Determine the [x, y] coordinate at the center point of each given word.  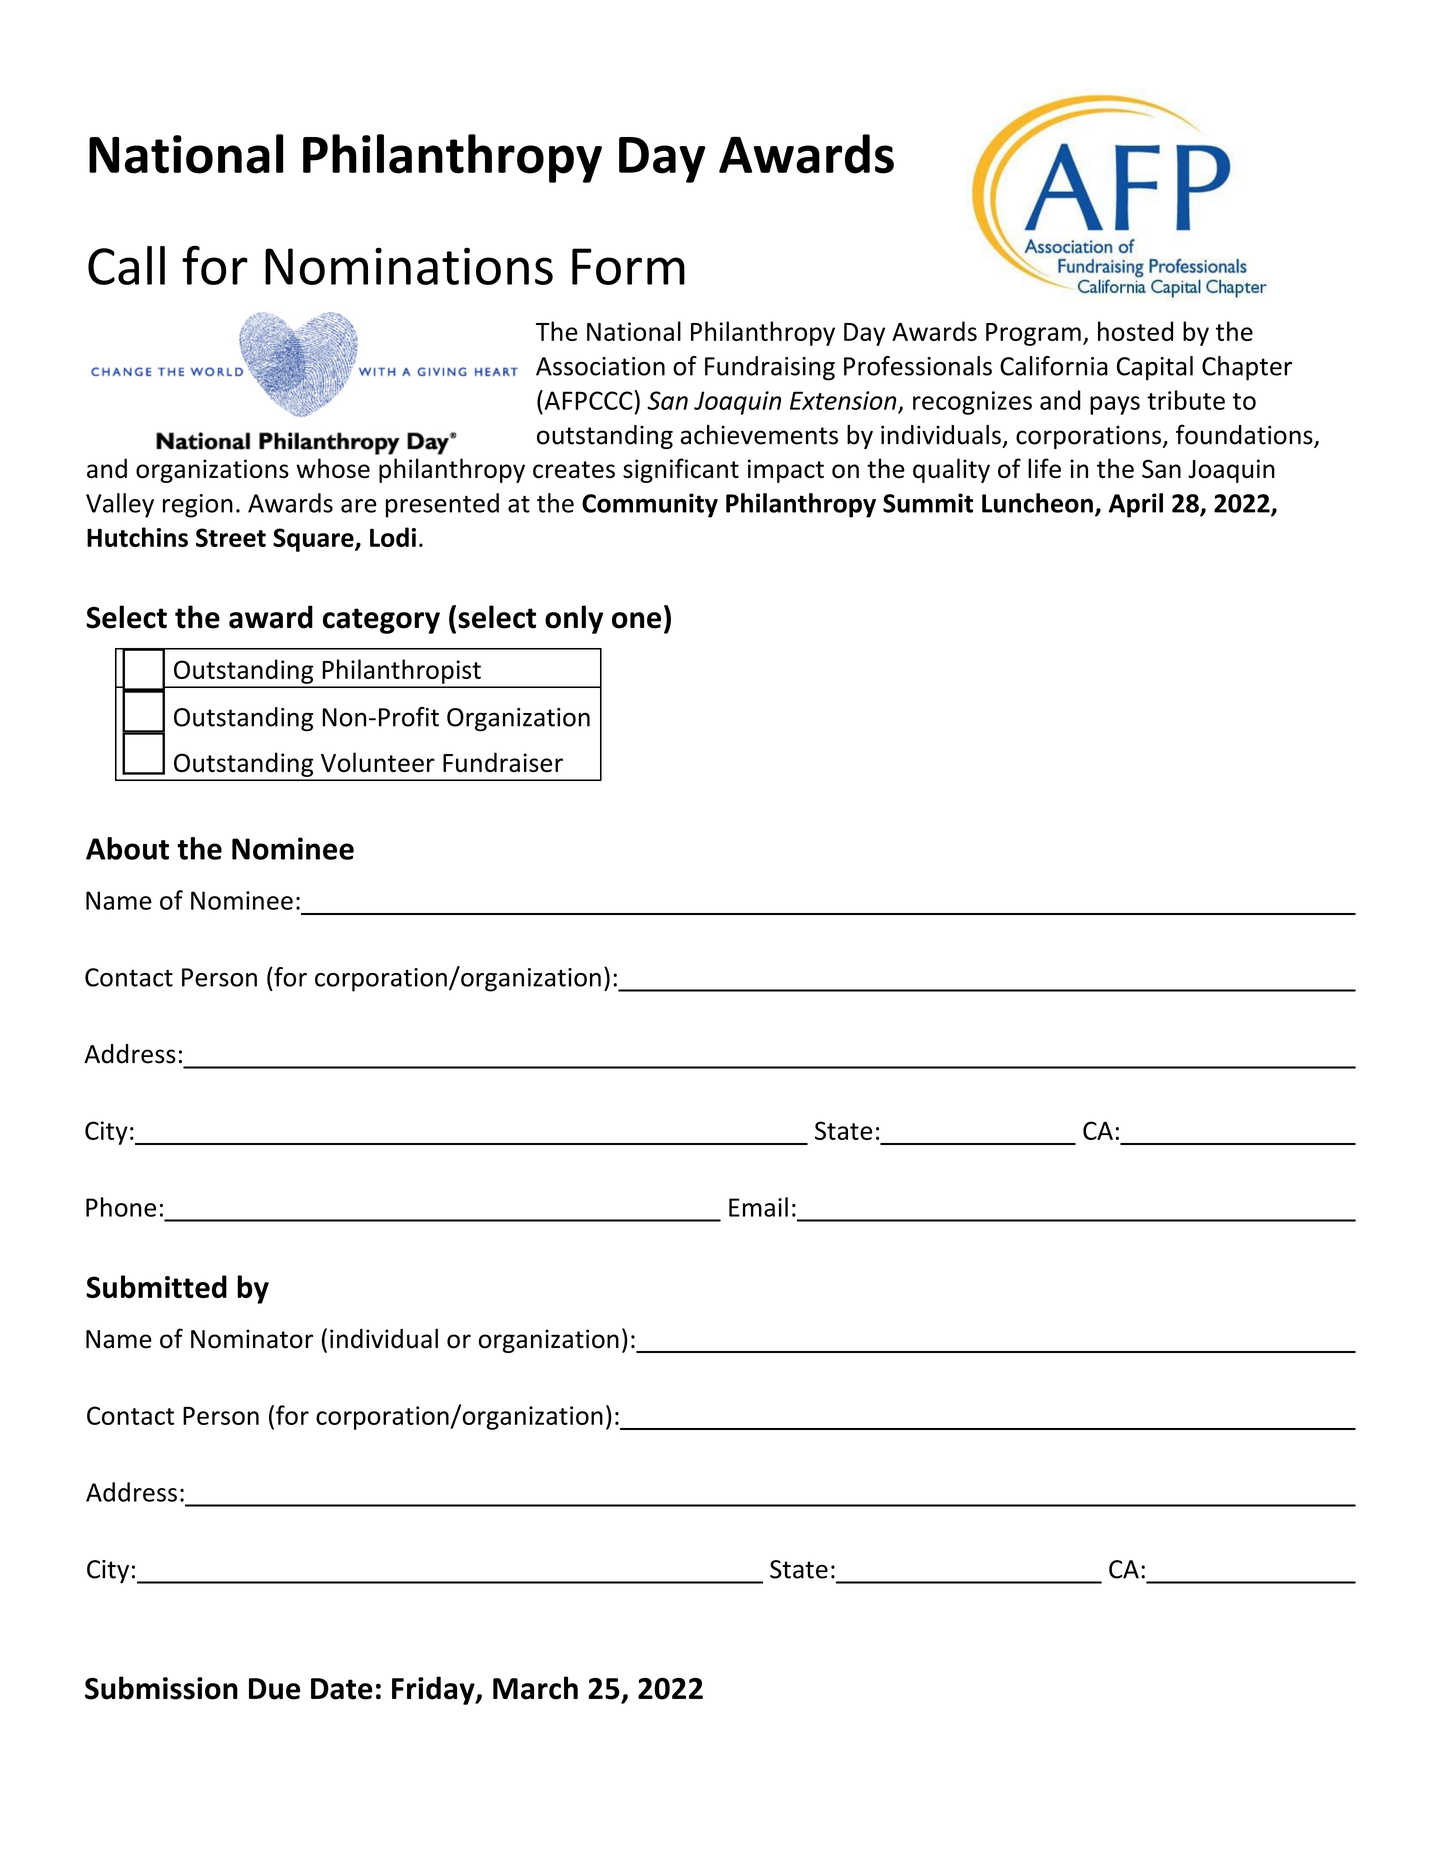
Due [274, 1689]
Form [628, 266]
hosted [1135, 331]
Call [126, 265]
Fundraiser [503, 762]
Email [758, 1207]
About [127, 848]
